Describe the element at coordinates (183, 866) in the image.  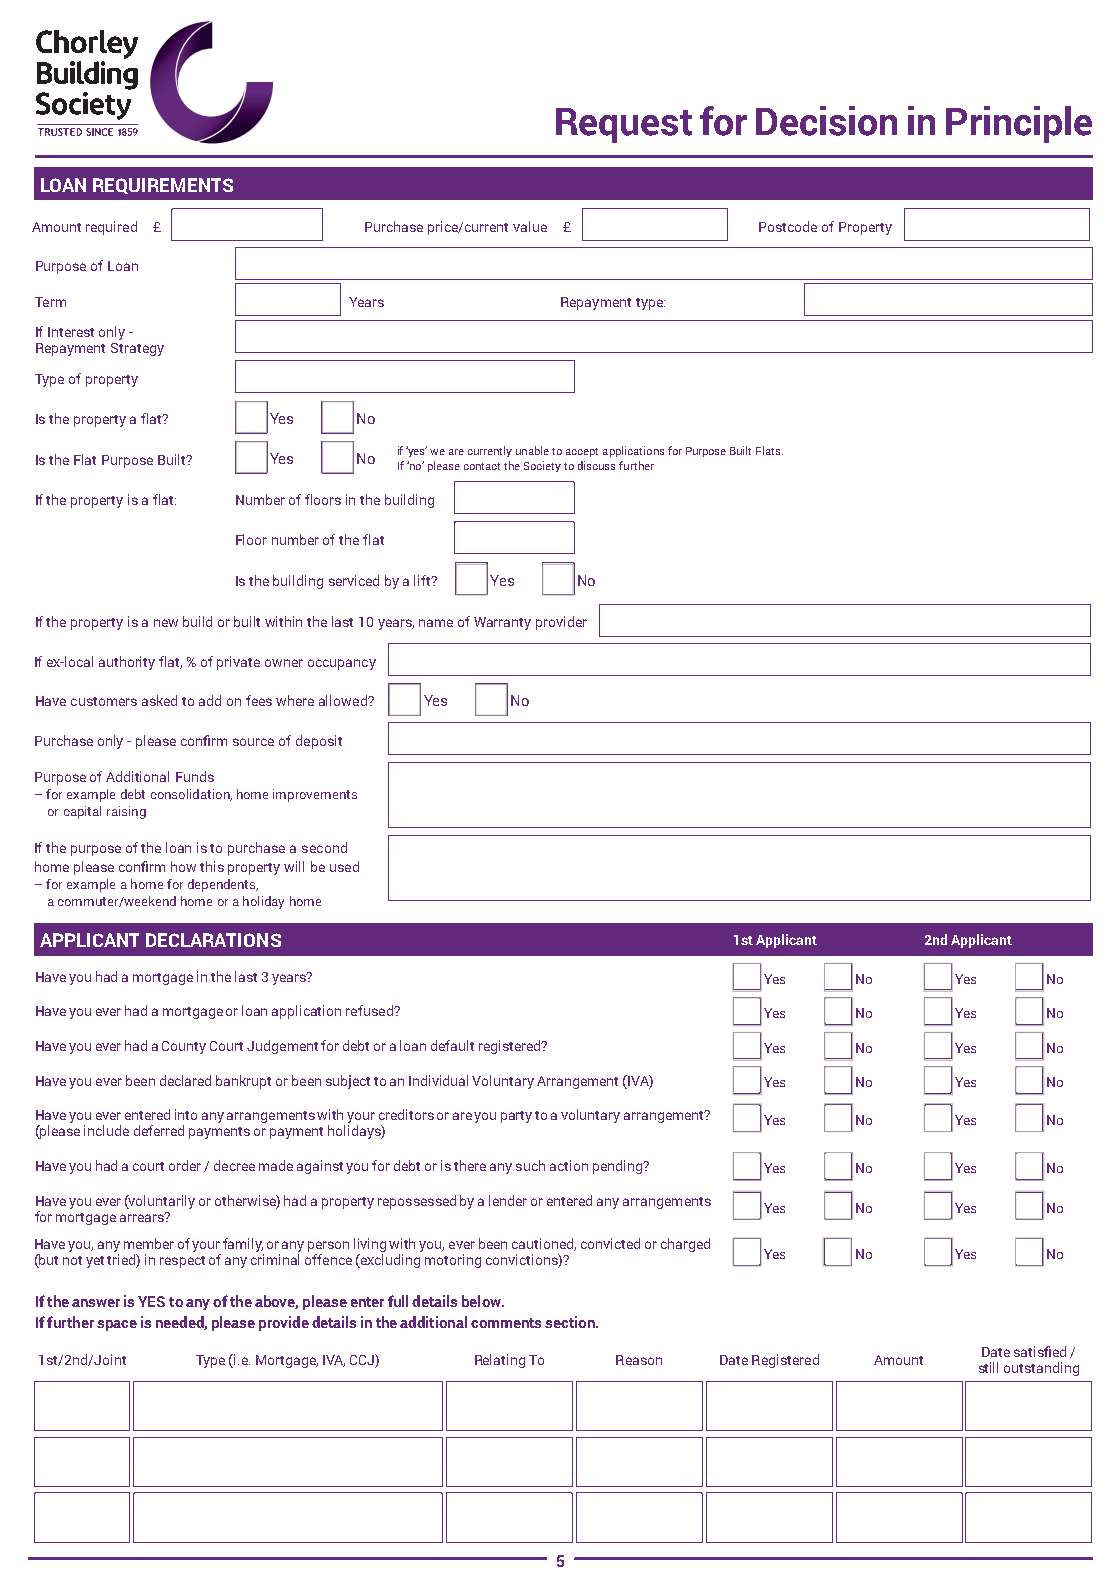
I see `how` at that location.
